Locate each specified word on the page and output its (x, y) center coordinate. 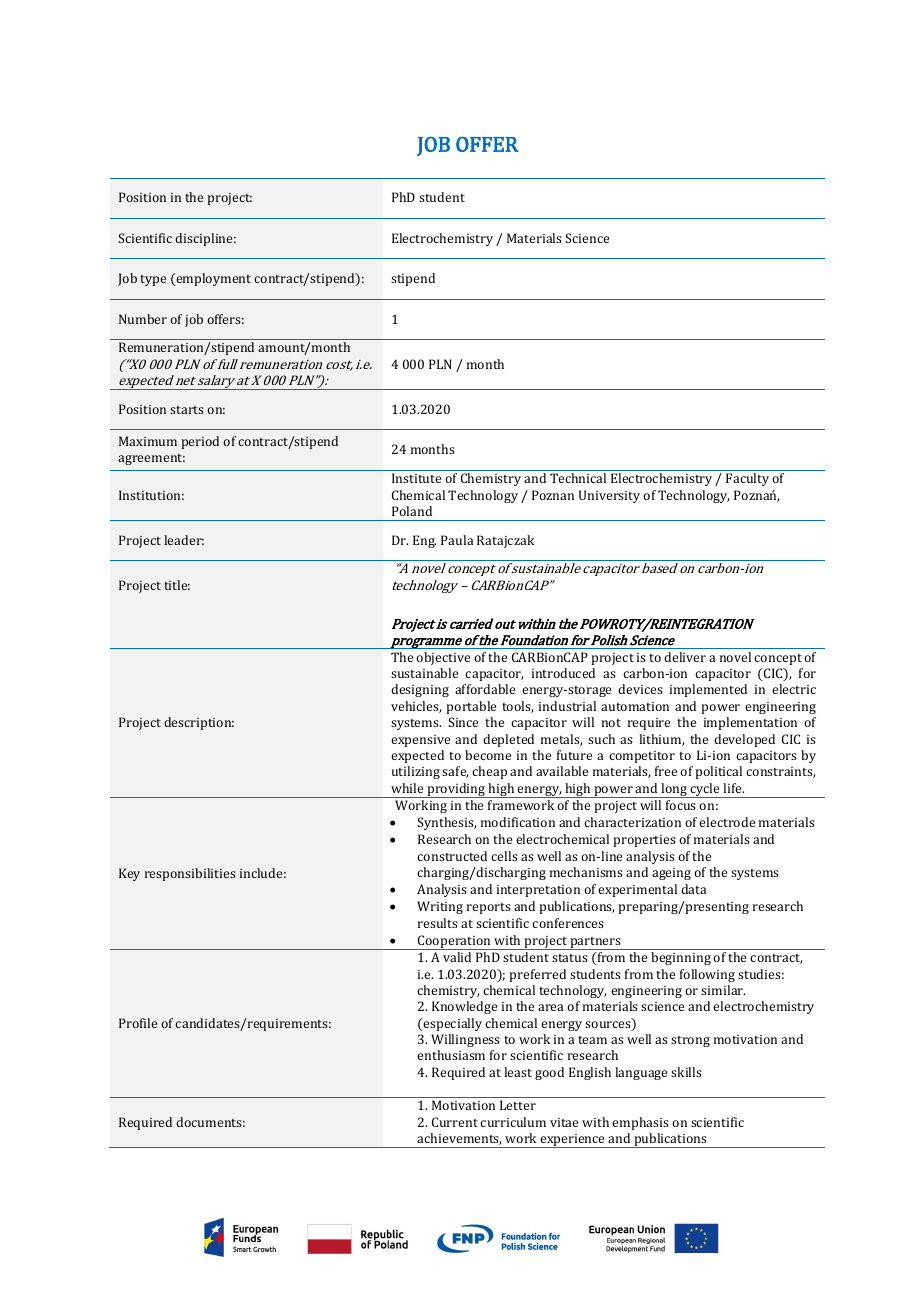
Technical (578, 478)
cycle (705, 790)
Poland (412, 511)
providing (456, 790)
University (609, 496)
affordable (485, 689)
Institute (416, 478)
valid (457, 957)
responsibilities (190, 874)
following (707, 975)
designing (420, 690)
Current (455, 1122)
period (200, 442)
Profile (138, 1023)
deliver (685, 657)
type (153, 280)
